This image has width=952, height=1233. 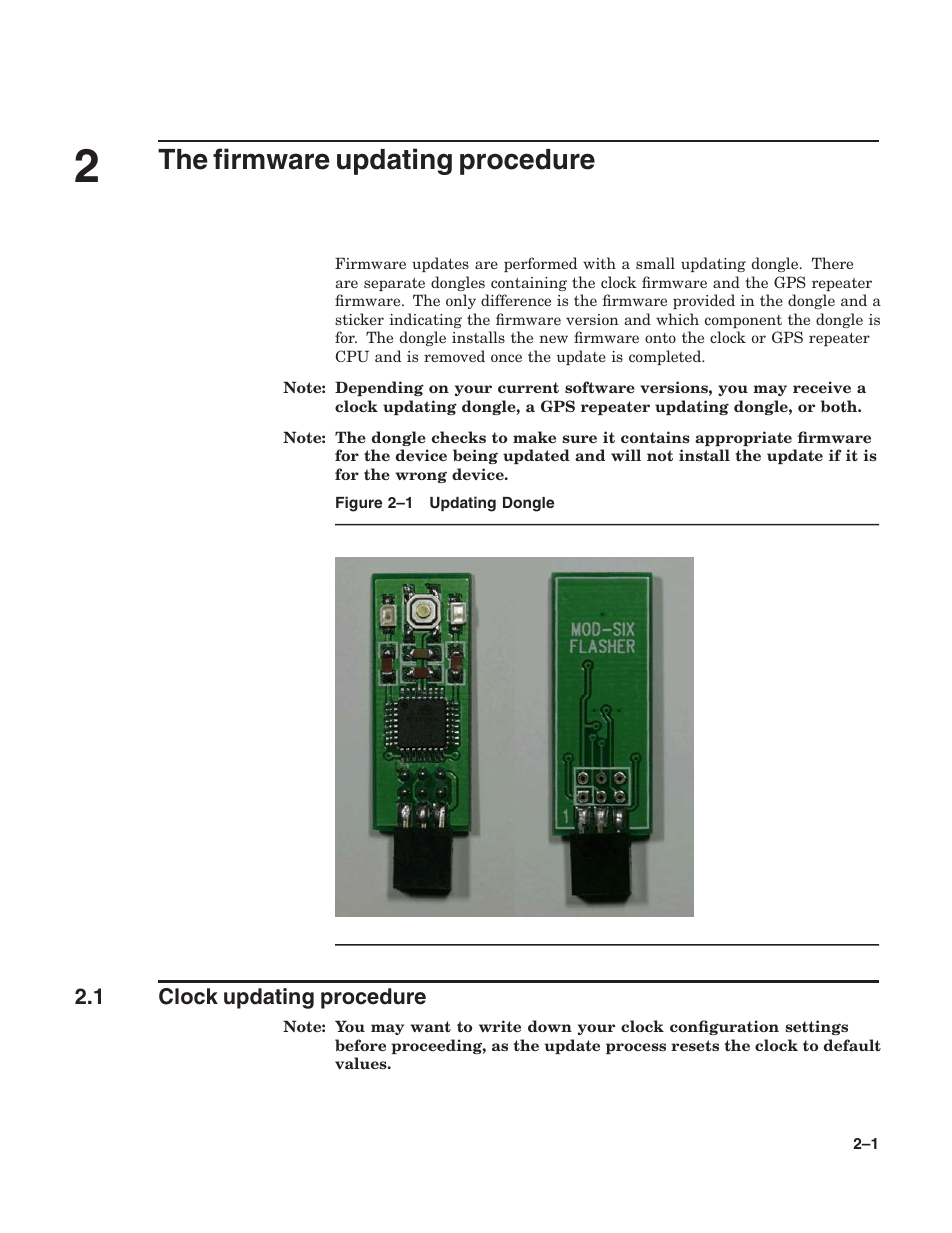 What do you see at coordinates (431, 1026) in the image?
I see `want` at bounding box center [431, 1026].
